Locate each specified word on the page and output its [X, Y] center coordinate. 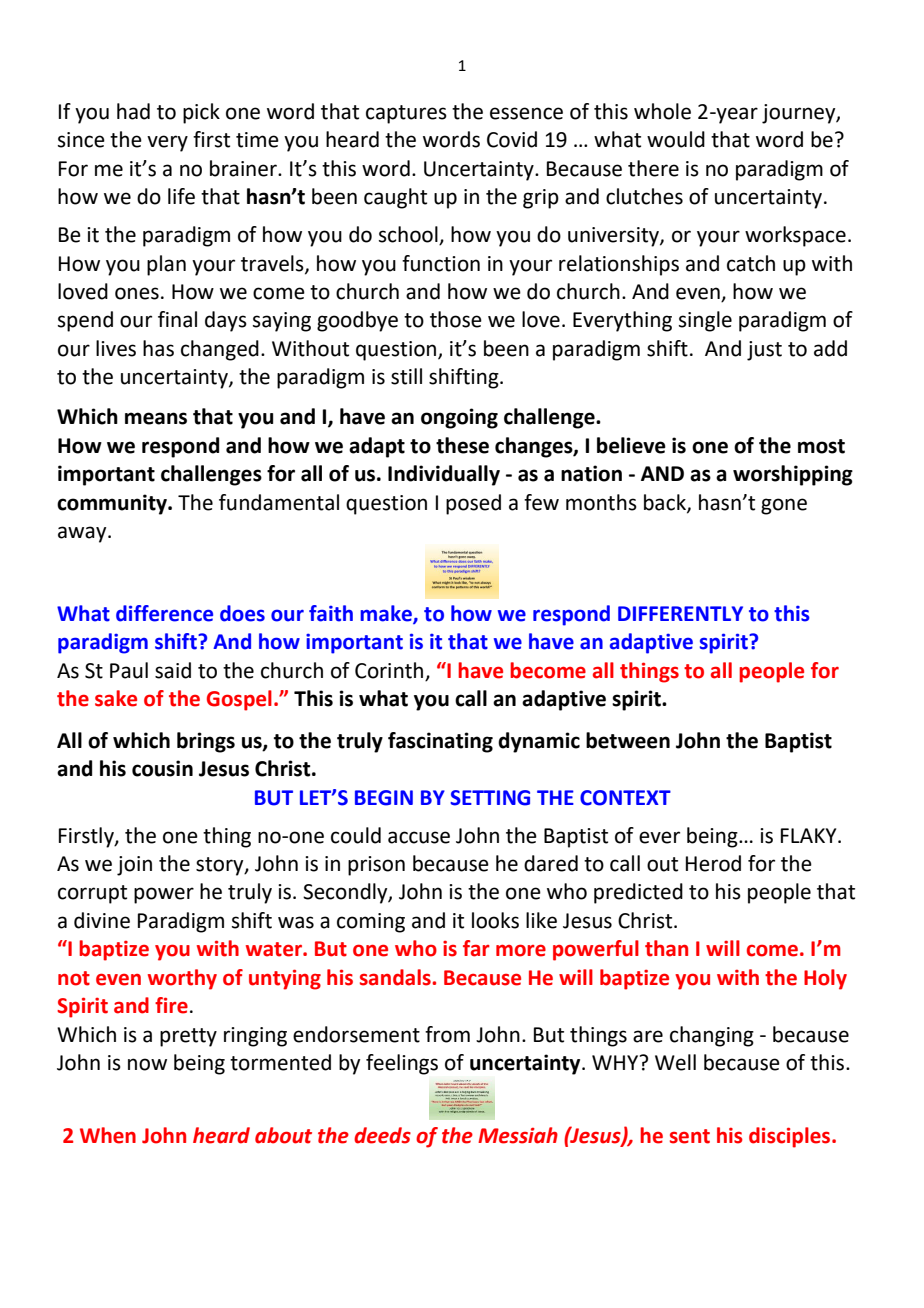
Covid [512, 139]
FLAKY [810, 835]
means [156, 418]
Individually [444, 475]
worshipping [793, 475]
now [147, 1064]
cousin [162, 768]
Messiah [518, 1135]
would [676, 139]
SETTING [490, 798]
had [133, 111]
